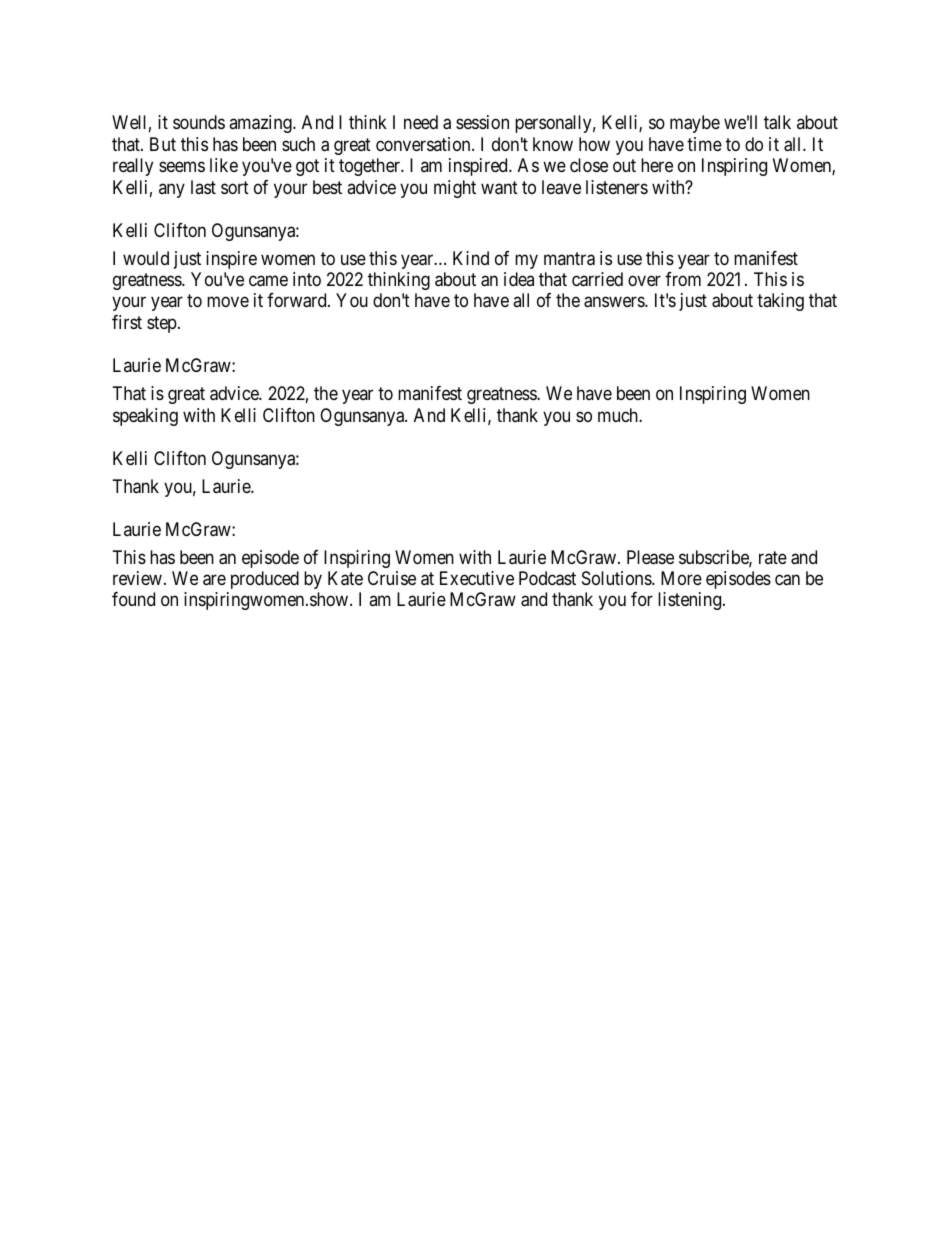 Image resolution: width=952 pixels, height=1233 pixels. Describe the element at coordinates (214, 580) in the image. I see `are` at that location.
